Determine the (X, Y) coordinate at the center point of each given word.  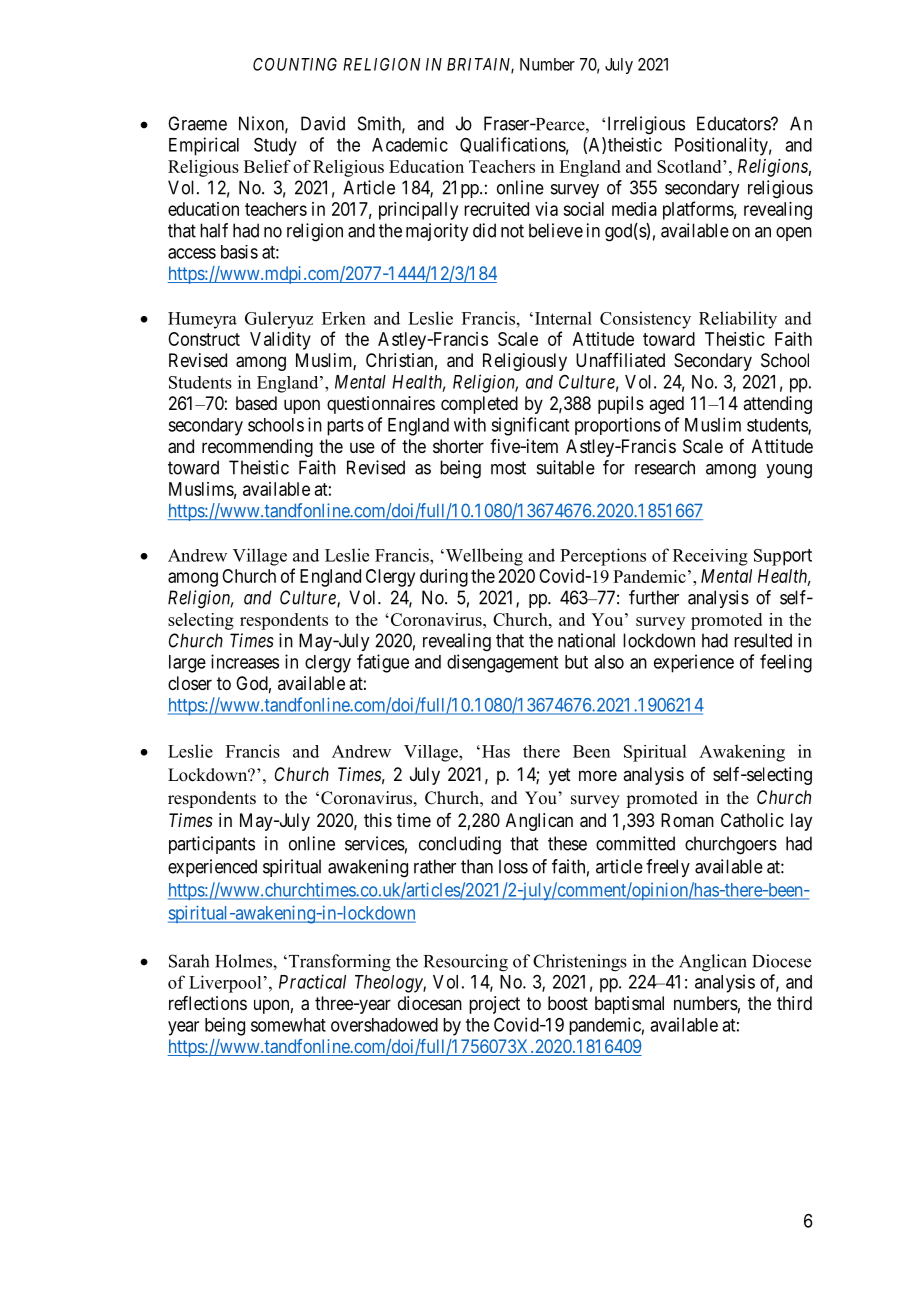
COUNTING (295, 64)
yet (560, 776)
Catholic (752, 820)
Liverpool (225, 984)
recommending (257, 448)
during (444, 578)
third (794, 1003)
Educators (734, 123)
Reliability (738, 320)
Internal (562, 318)
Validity (280, 341)
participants (212, 845)
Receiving (710, 557)
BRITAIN (480, 65)
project (494, 1005)
